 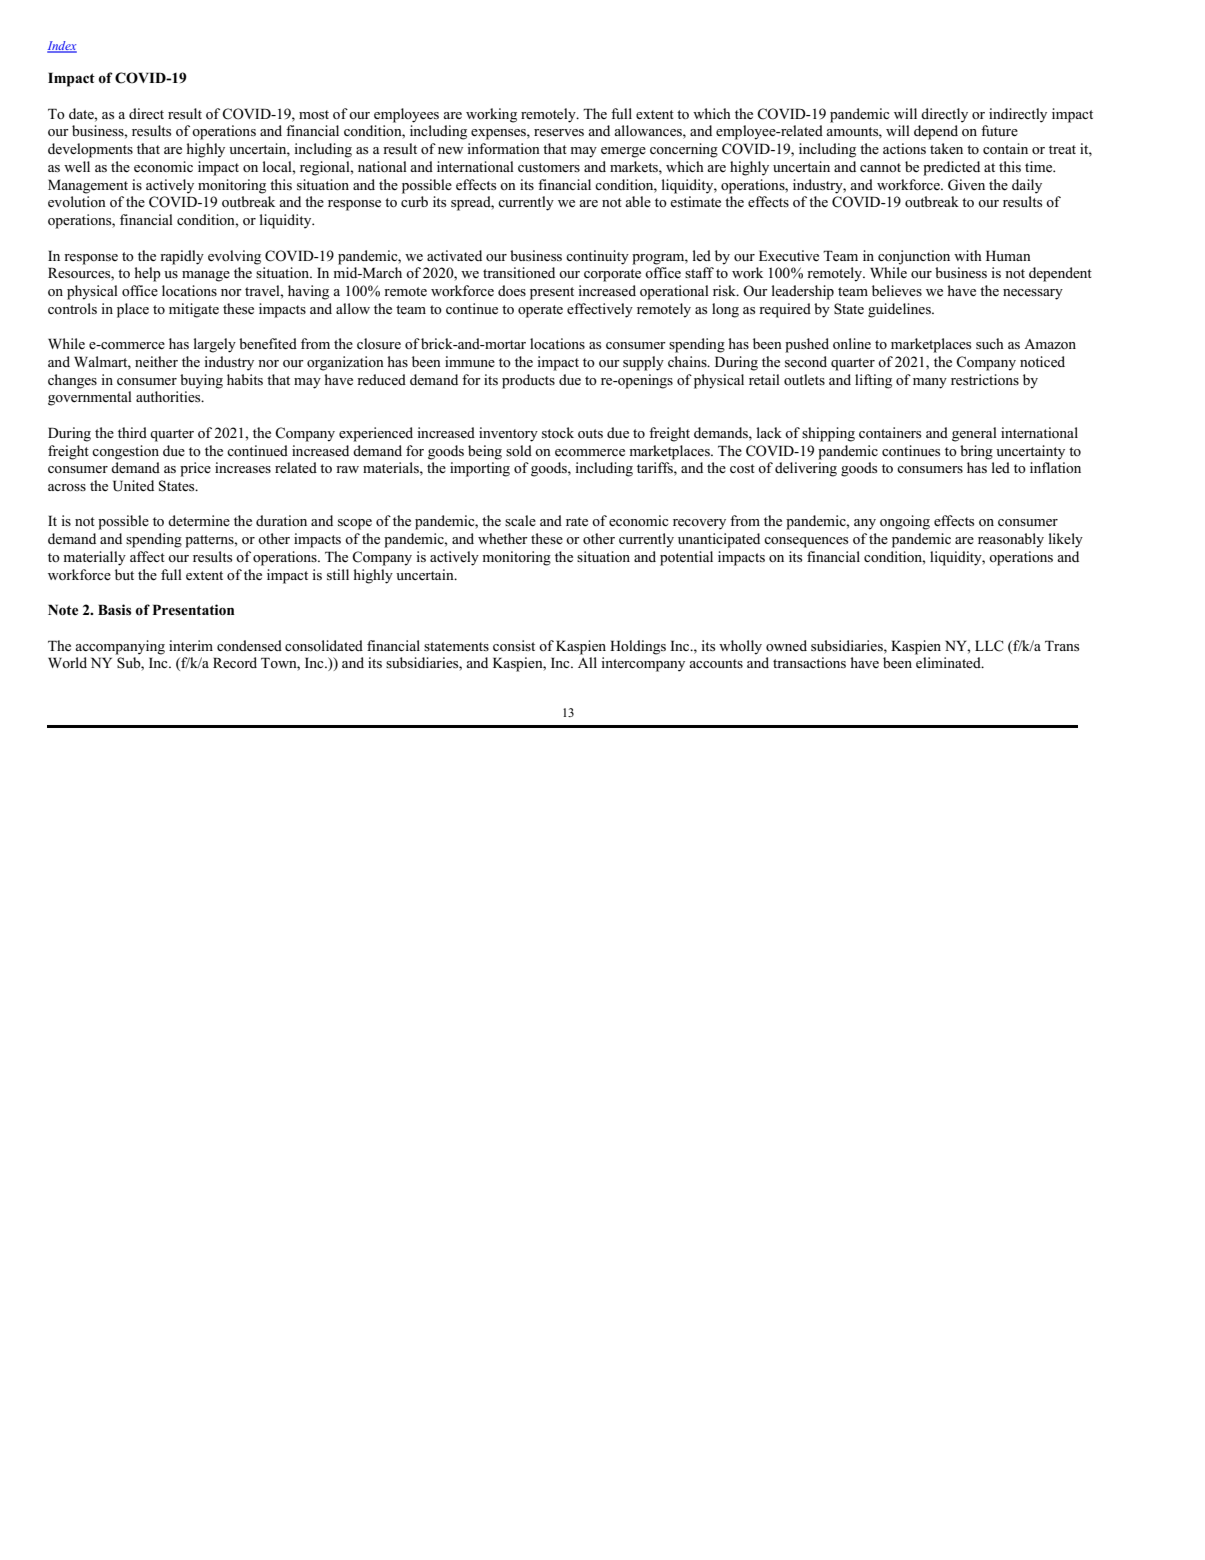 What do you see at coordinates (514, 645) in the screenshot?
I see `consist` at bounding box center [514, 645].
